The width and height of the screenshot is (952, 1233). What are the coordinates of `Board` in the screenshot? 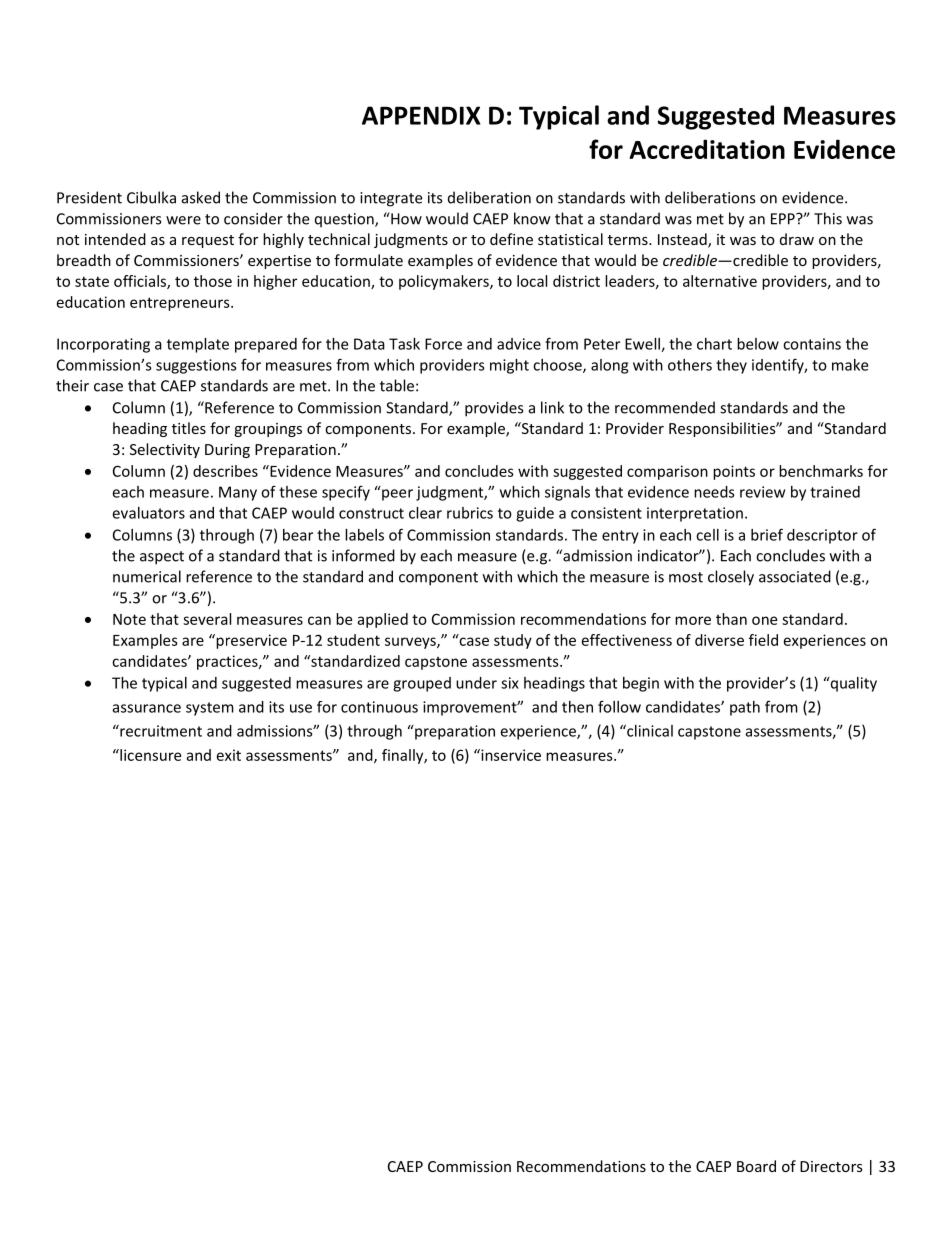 It's located at (756, 1166).
